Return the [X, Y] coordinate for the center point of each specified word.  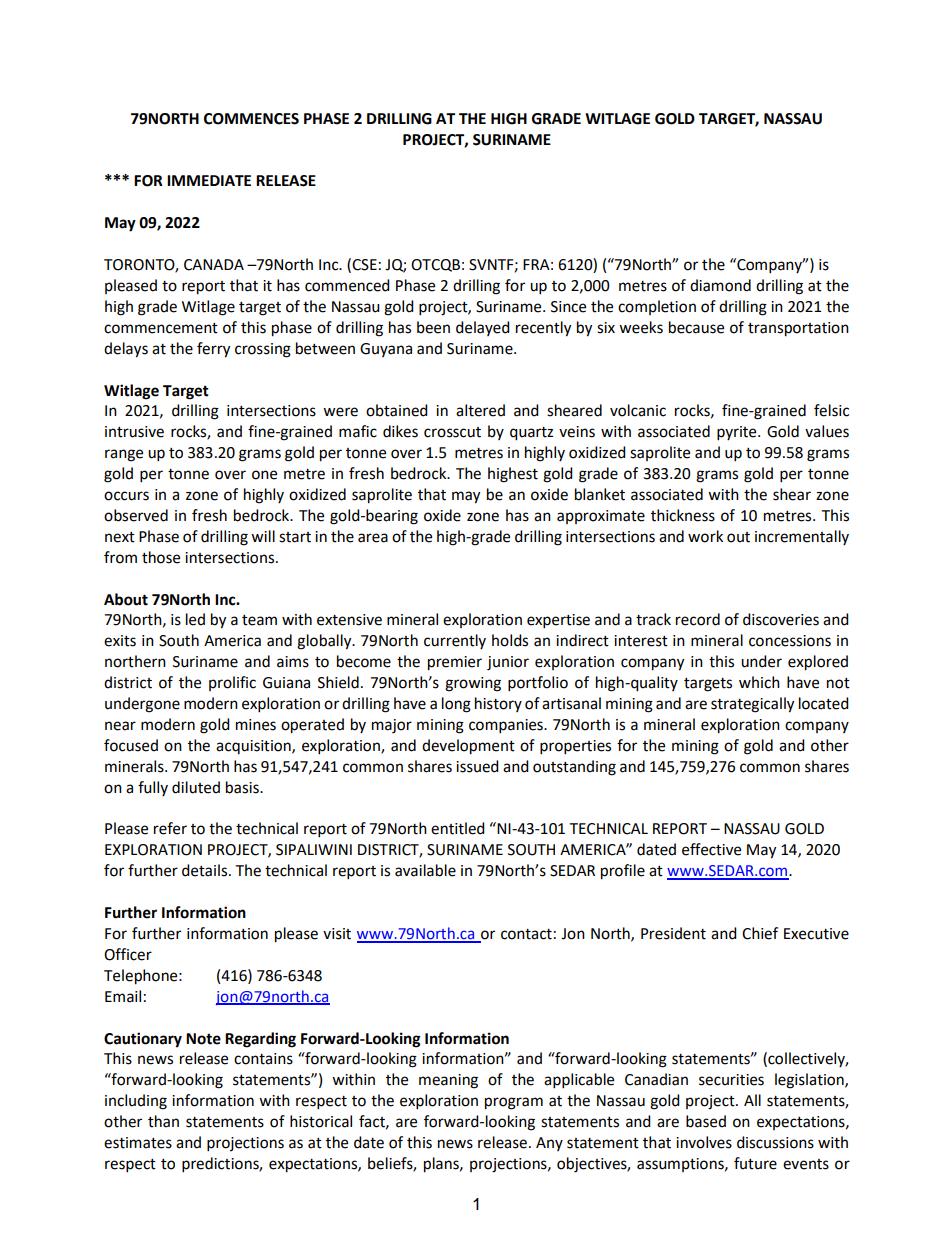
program [514, 1103]
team [259, 620]
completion [657, 307]
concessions [790, 641]
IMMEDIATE [209, 180]
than [163, 1121]
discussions [775, 1142]
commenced [347, 285]
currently [455, 641]
